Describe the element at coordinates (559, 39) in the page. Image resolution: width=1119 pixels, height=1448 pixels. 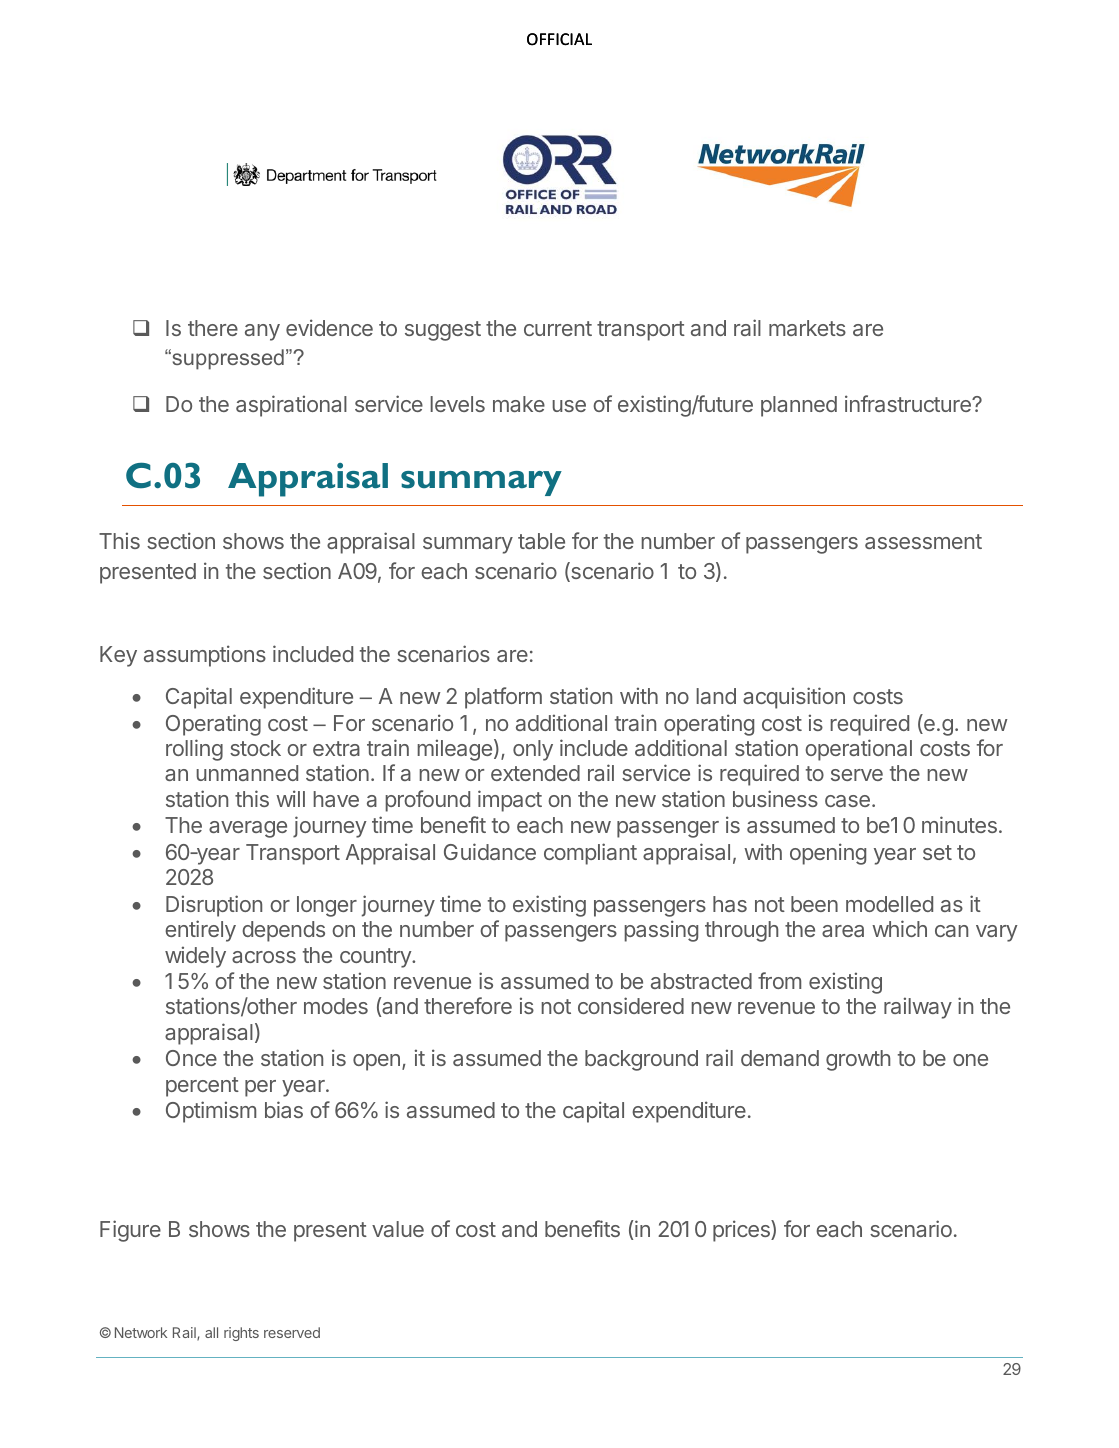
I see `OFFICIAL` at that location.
